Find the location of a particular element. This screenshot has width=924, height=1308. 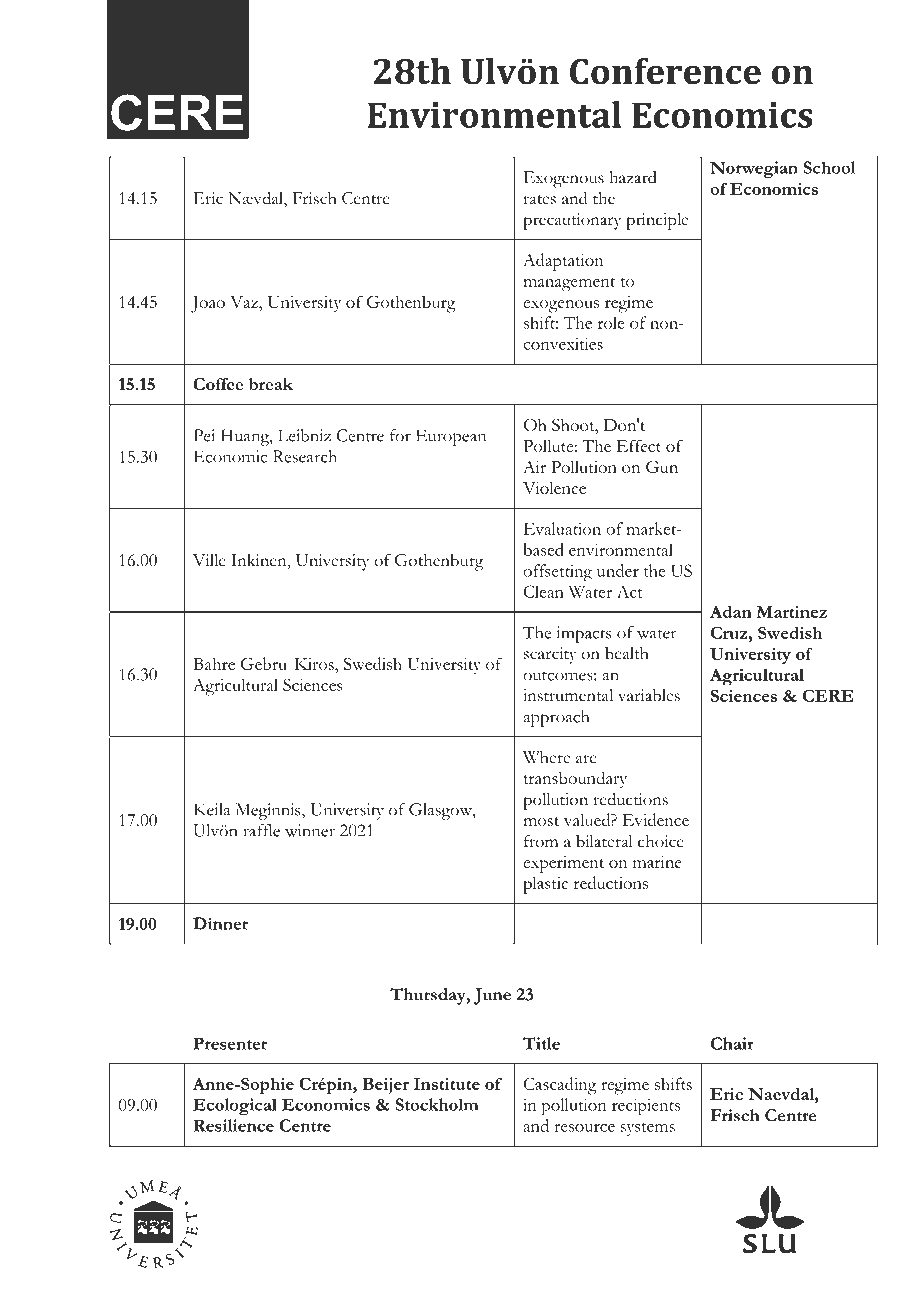

rates is located at coordinates (539, 200).
